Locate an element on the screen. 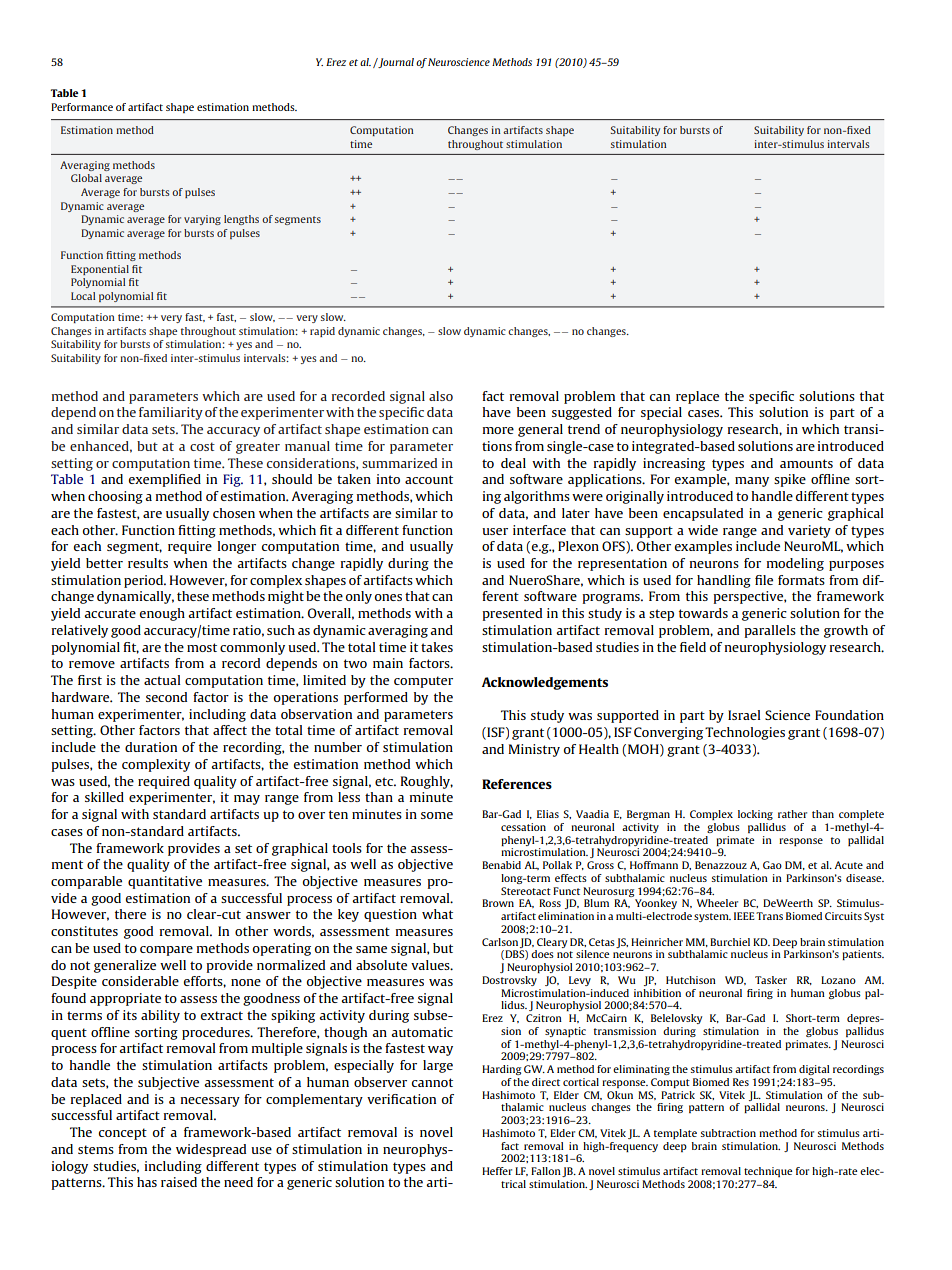 The image size is (952, 1270). quantitative is located at coordinates (165, 882).
